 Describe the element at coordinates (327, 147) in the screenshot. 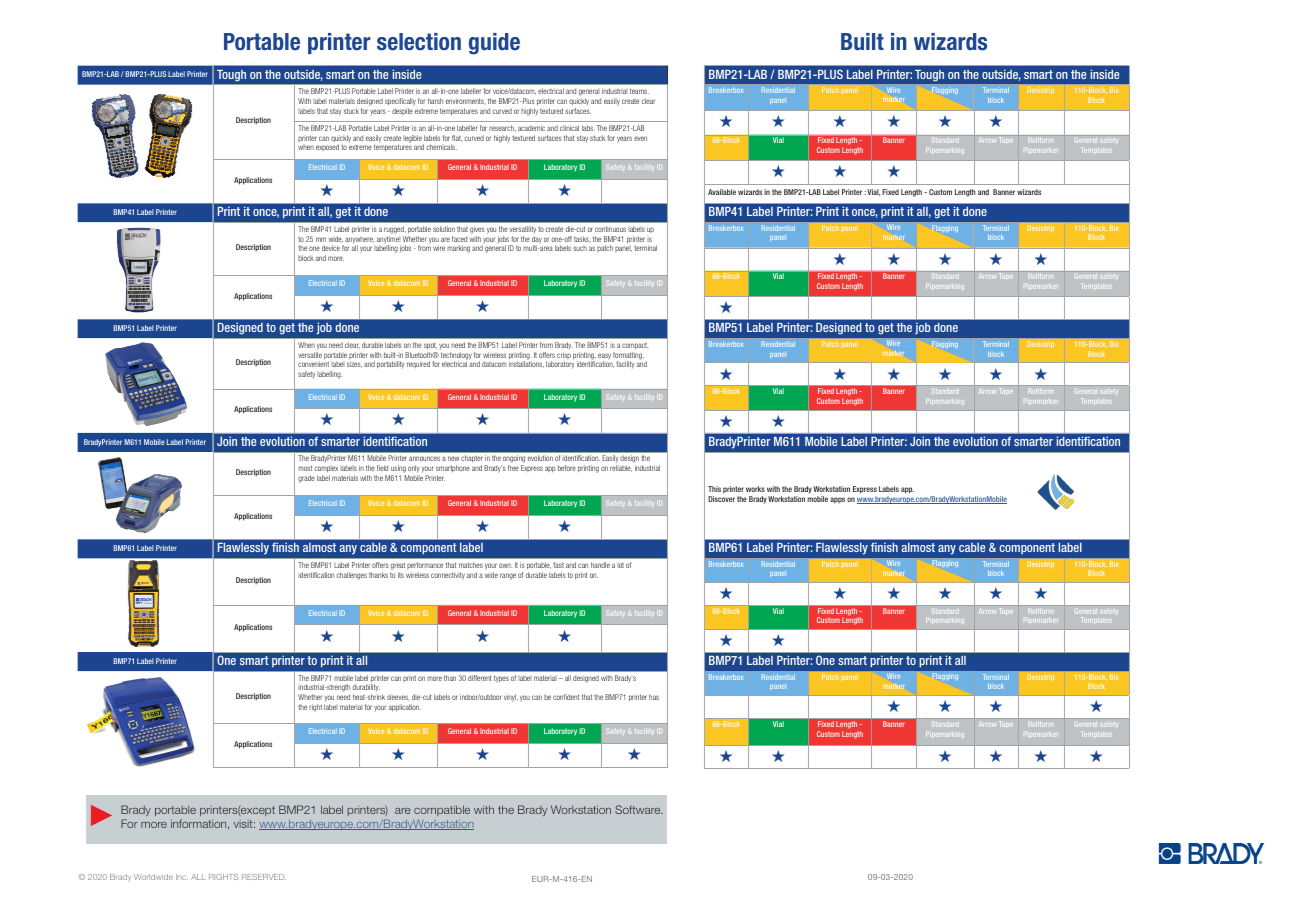

I see `exposed` at that location.
